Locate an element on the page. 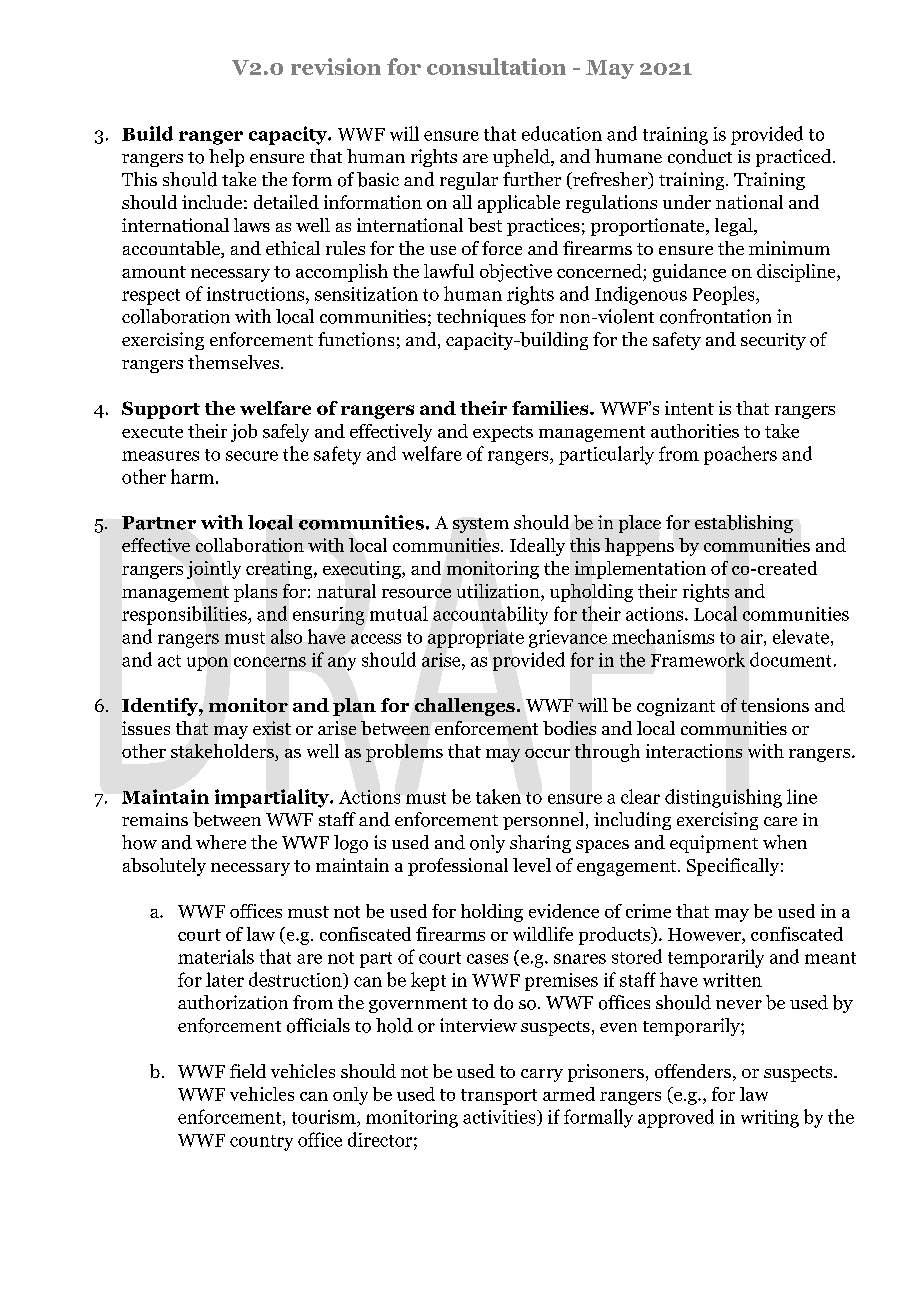 The image size is (924, 1308). conduct is located at coordinates (700, 156).
